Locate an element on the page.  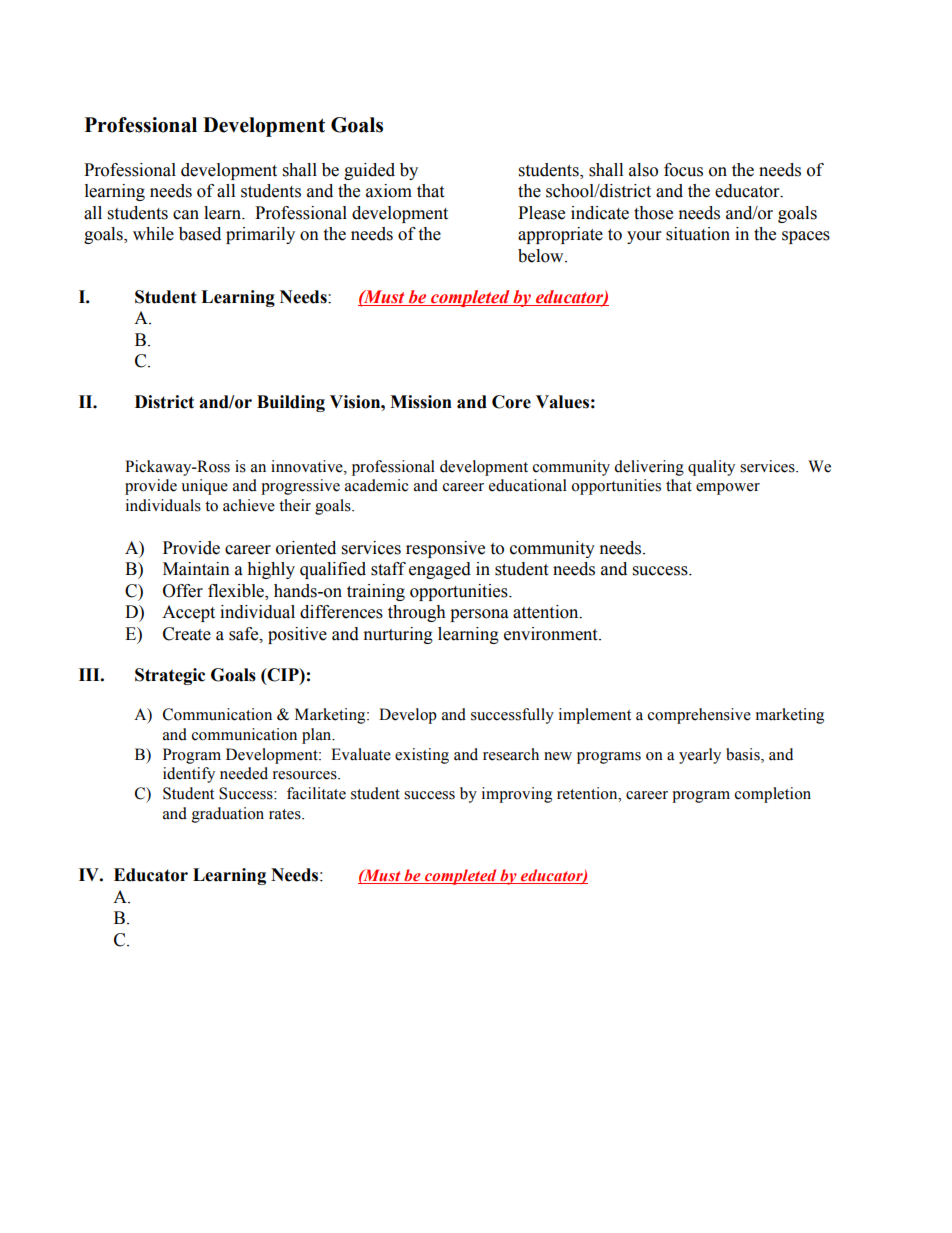
can is located at coordinates (186, 215).
